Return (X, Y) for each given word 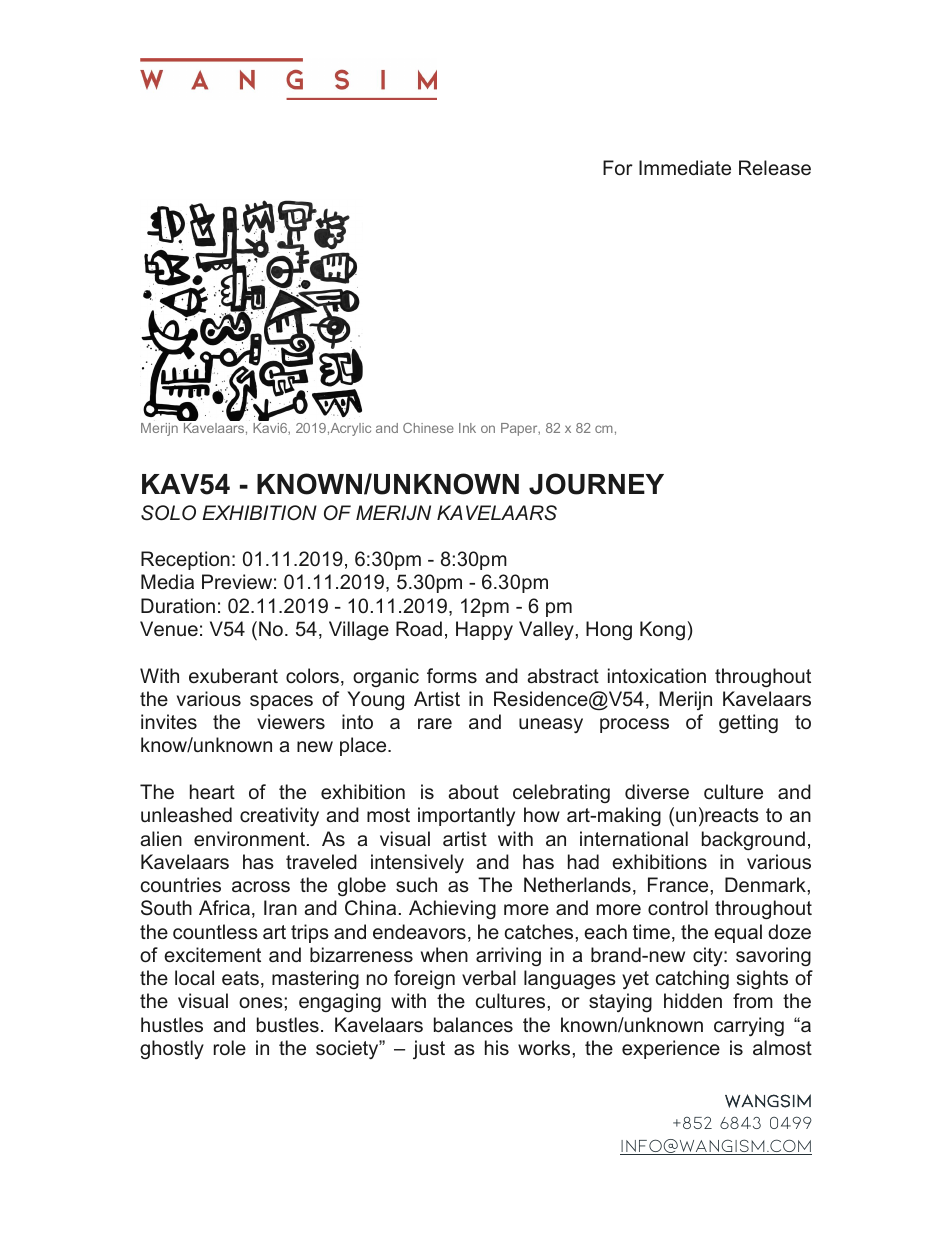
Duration (178, 605)
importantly (466, 816)
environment (251, 838)
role (230, 1047)
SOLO (168, 513)
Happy (484, 630)
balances (473, 1025)
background (753, 840)
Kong (664, 630)
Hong (609, 630)
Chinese (428, 428)
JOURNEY (596, 484)
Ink (467, 428)
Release (775, 167)
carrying (749, 1026)
